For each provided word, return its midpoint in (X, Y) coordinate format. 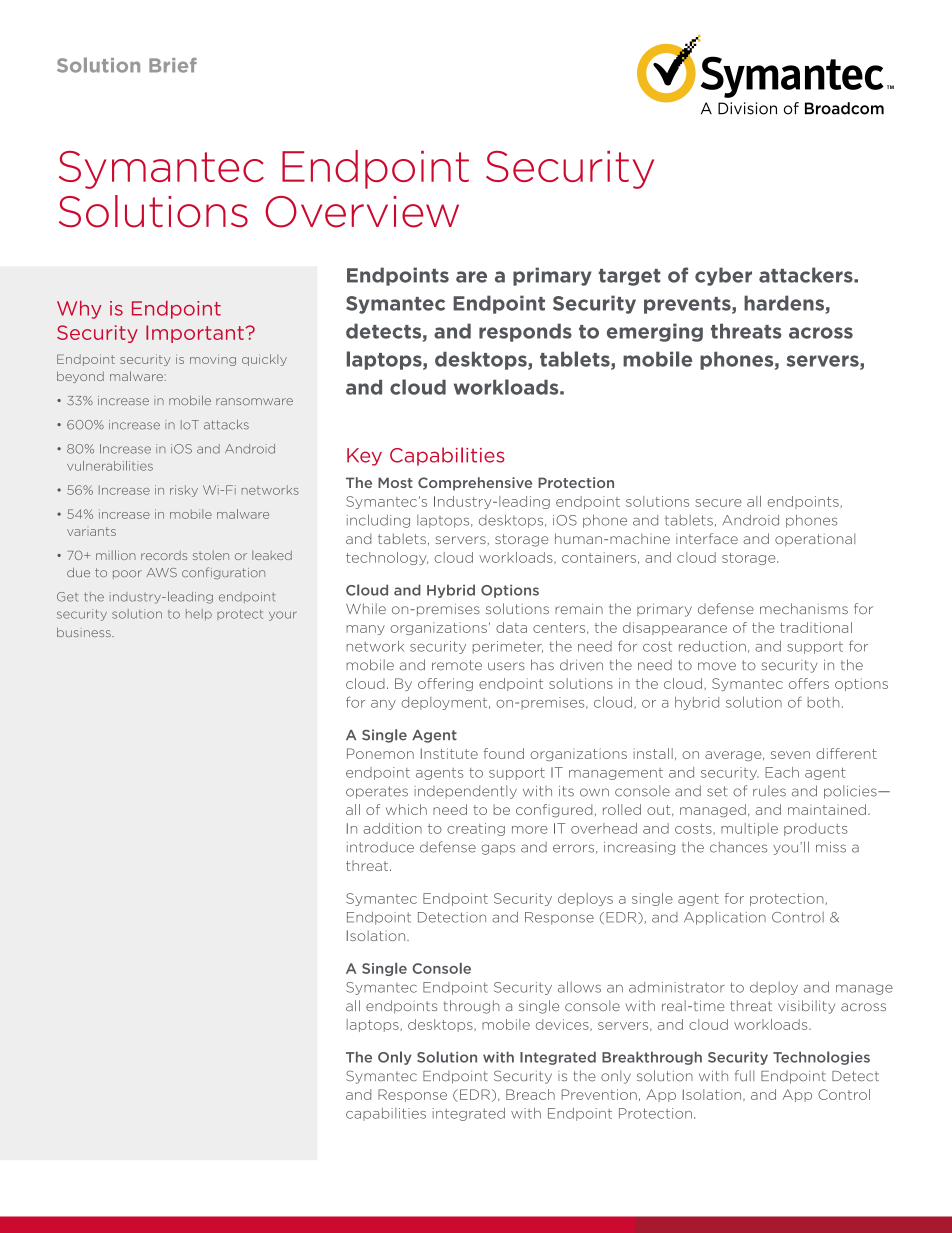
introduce (380, 847)
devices (563, 1025)
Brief (173, 65)
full (744, 1076)
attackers (807, 275)
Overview (362, 212)
